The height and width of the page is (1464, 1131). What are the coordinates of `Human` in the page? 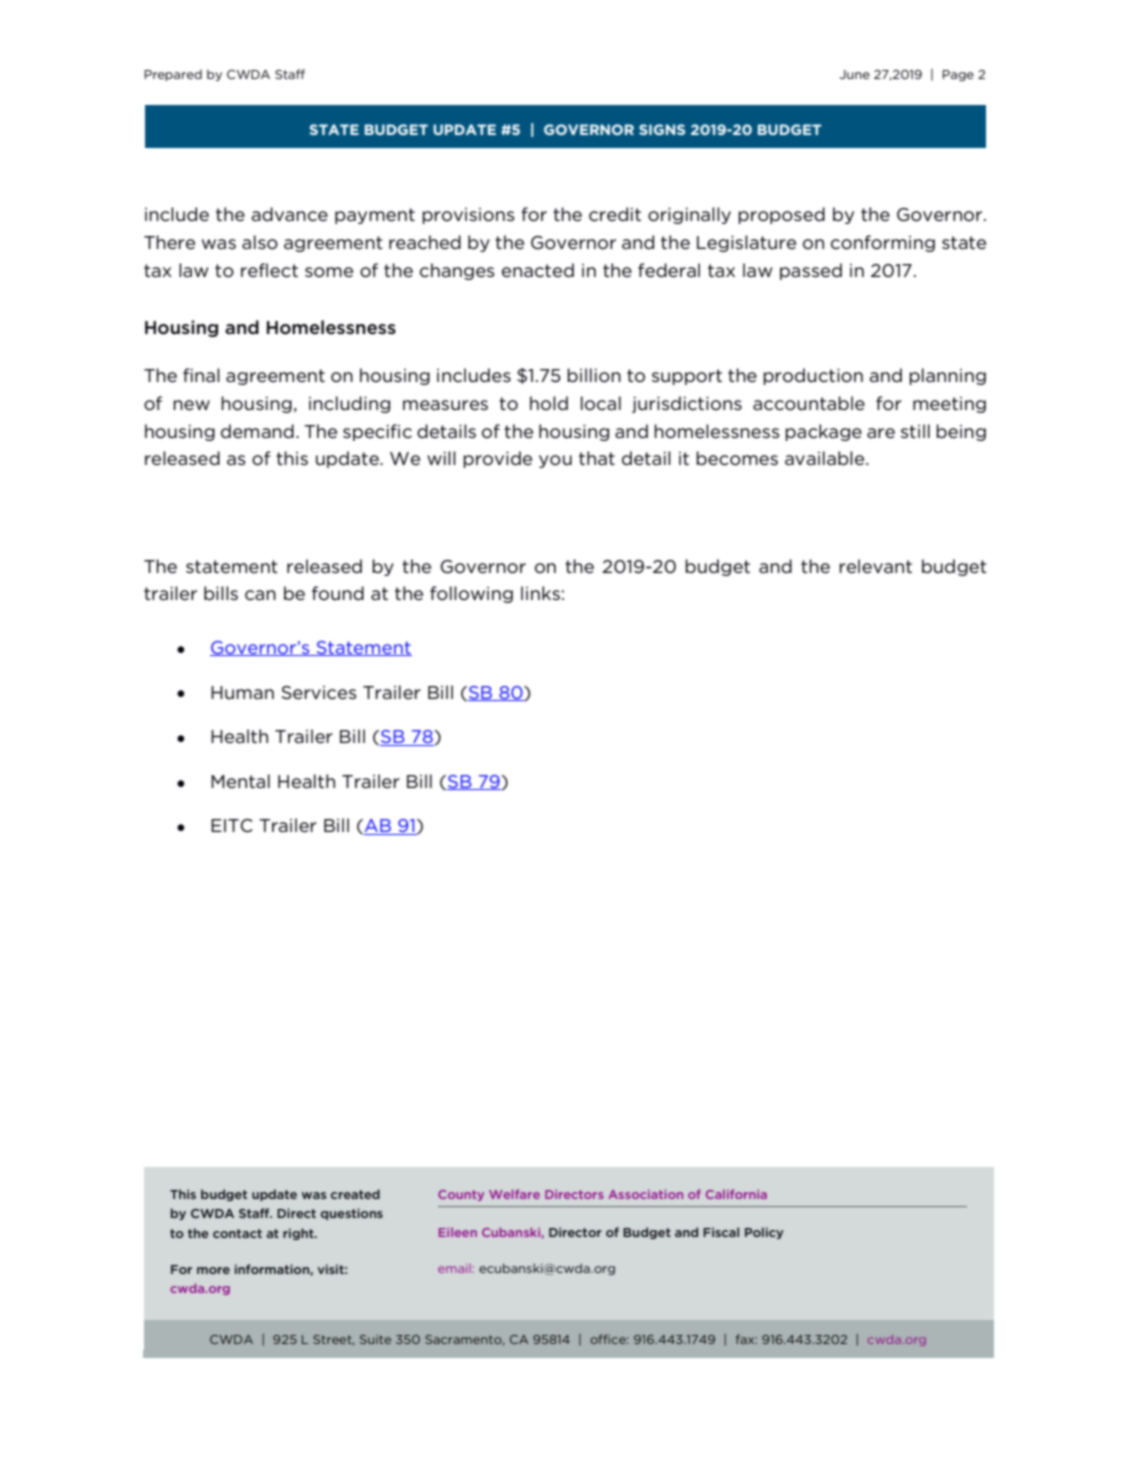 It's located at (242, 692).
